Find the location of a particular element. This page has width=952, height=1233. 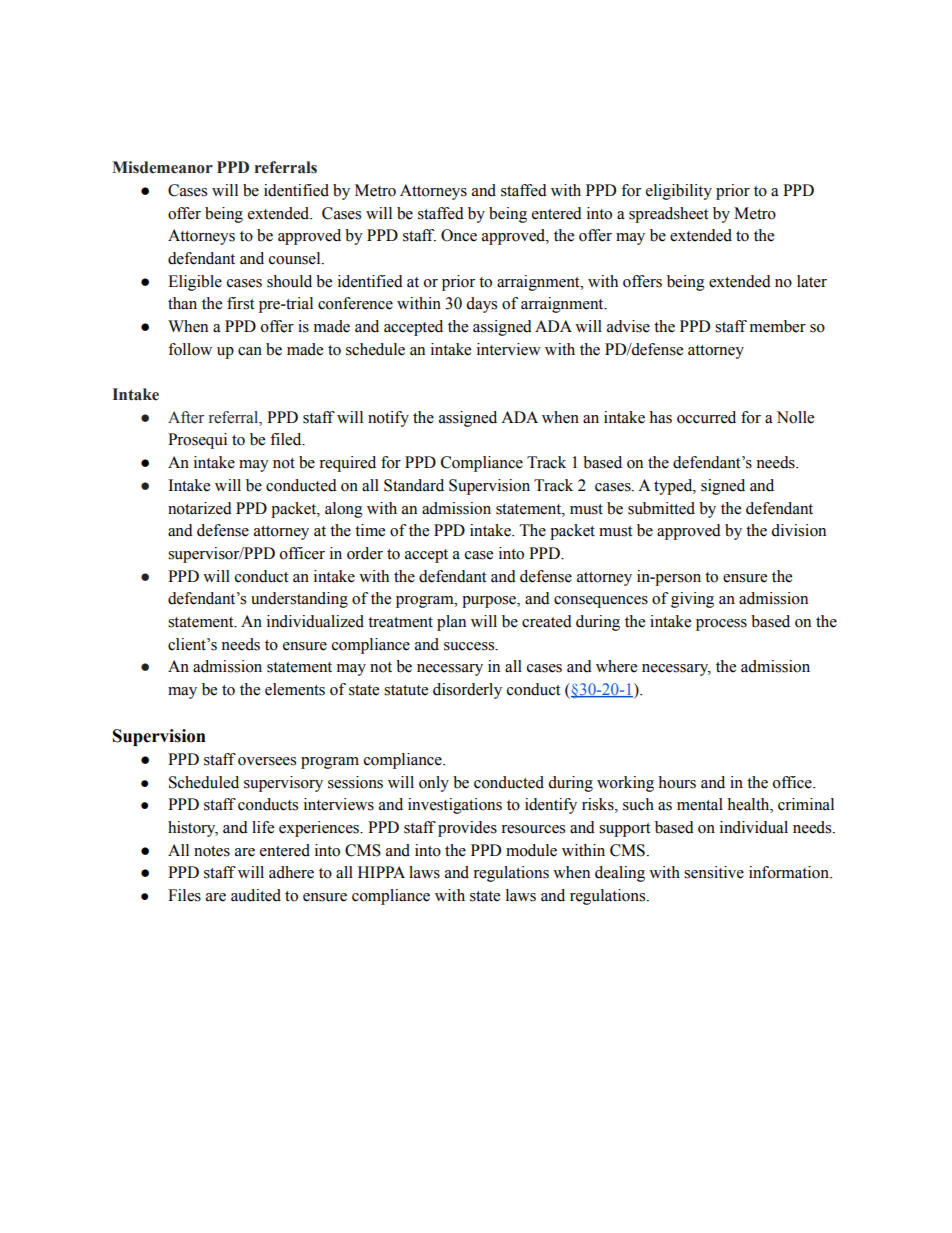

eligibility is located at coordinates (679, 192).
